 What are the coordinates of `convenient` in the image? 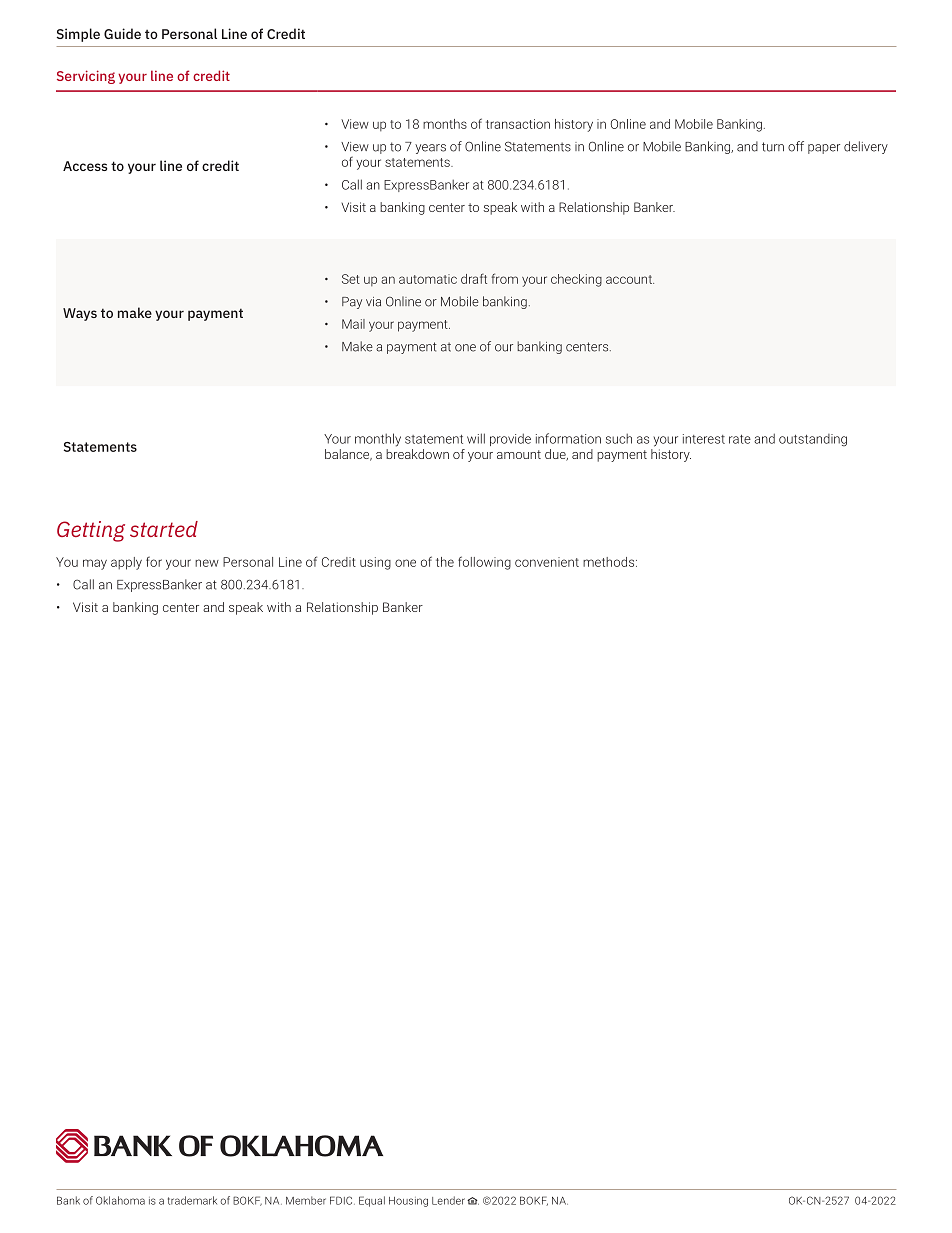 It's located at (547, 562).
